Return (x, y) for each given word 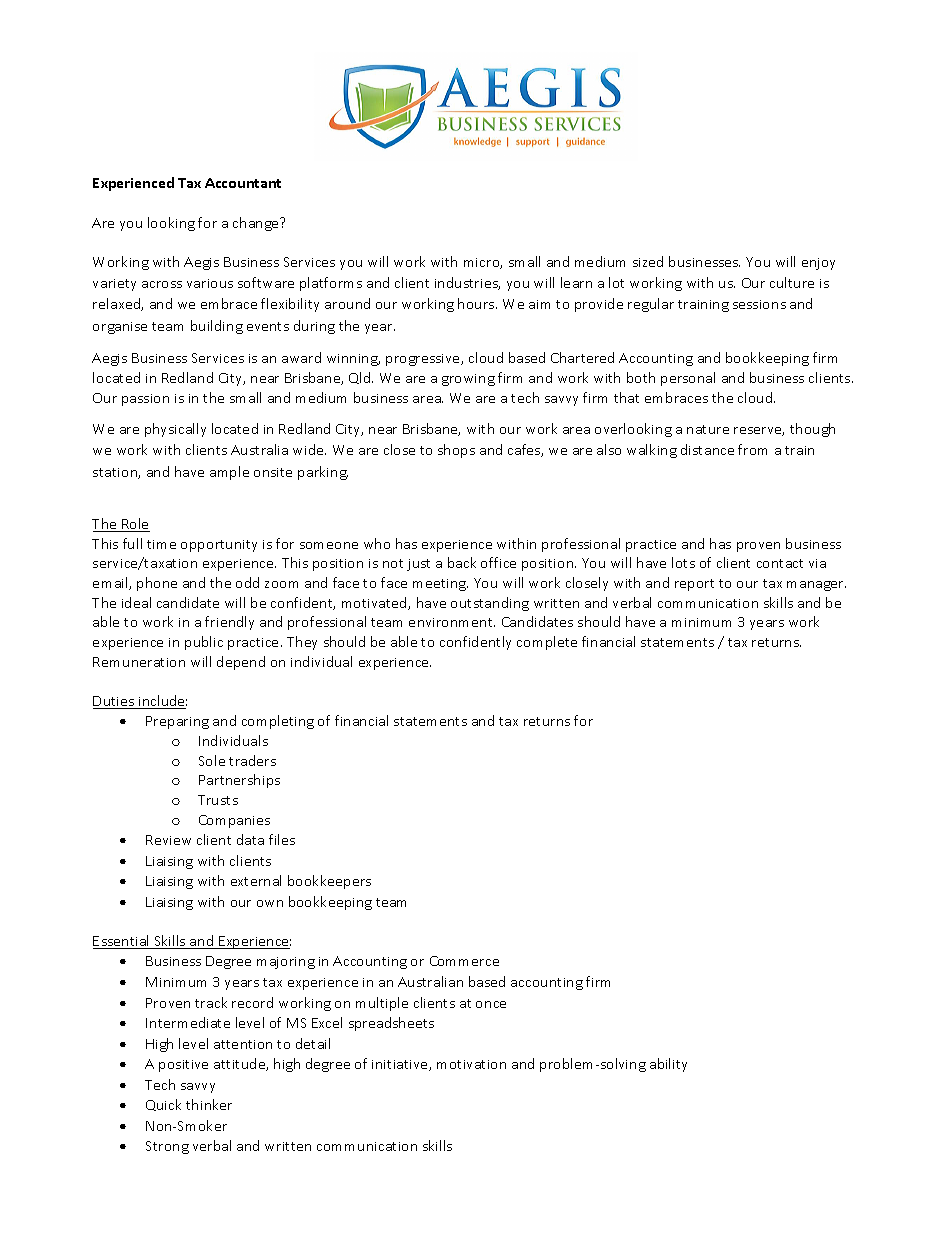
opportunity (219, 546)
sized (648, 261)
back (462, 562)
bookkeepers (329, 882)
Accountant (243, 183)
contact (780, 563)
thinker (209, 1104)
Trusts (218, 800)
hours (477, 303)
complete (547, 643)
